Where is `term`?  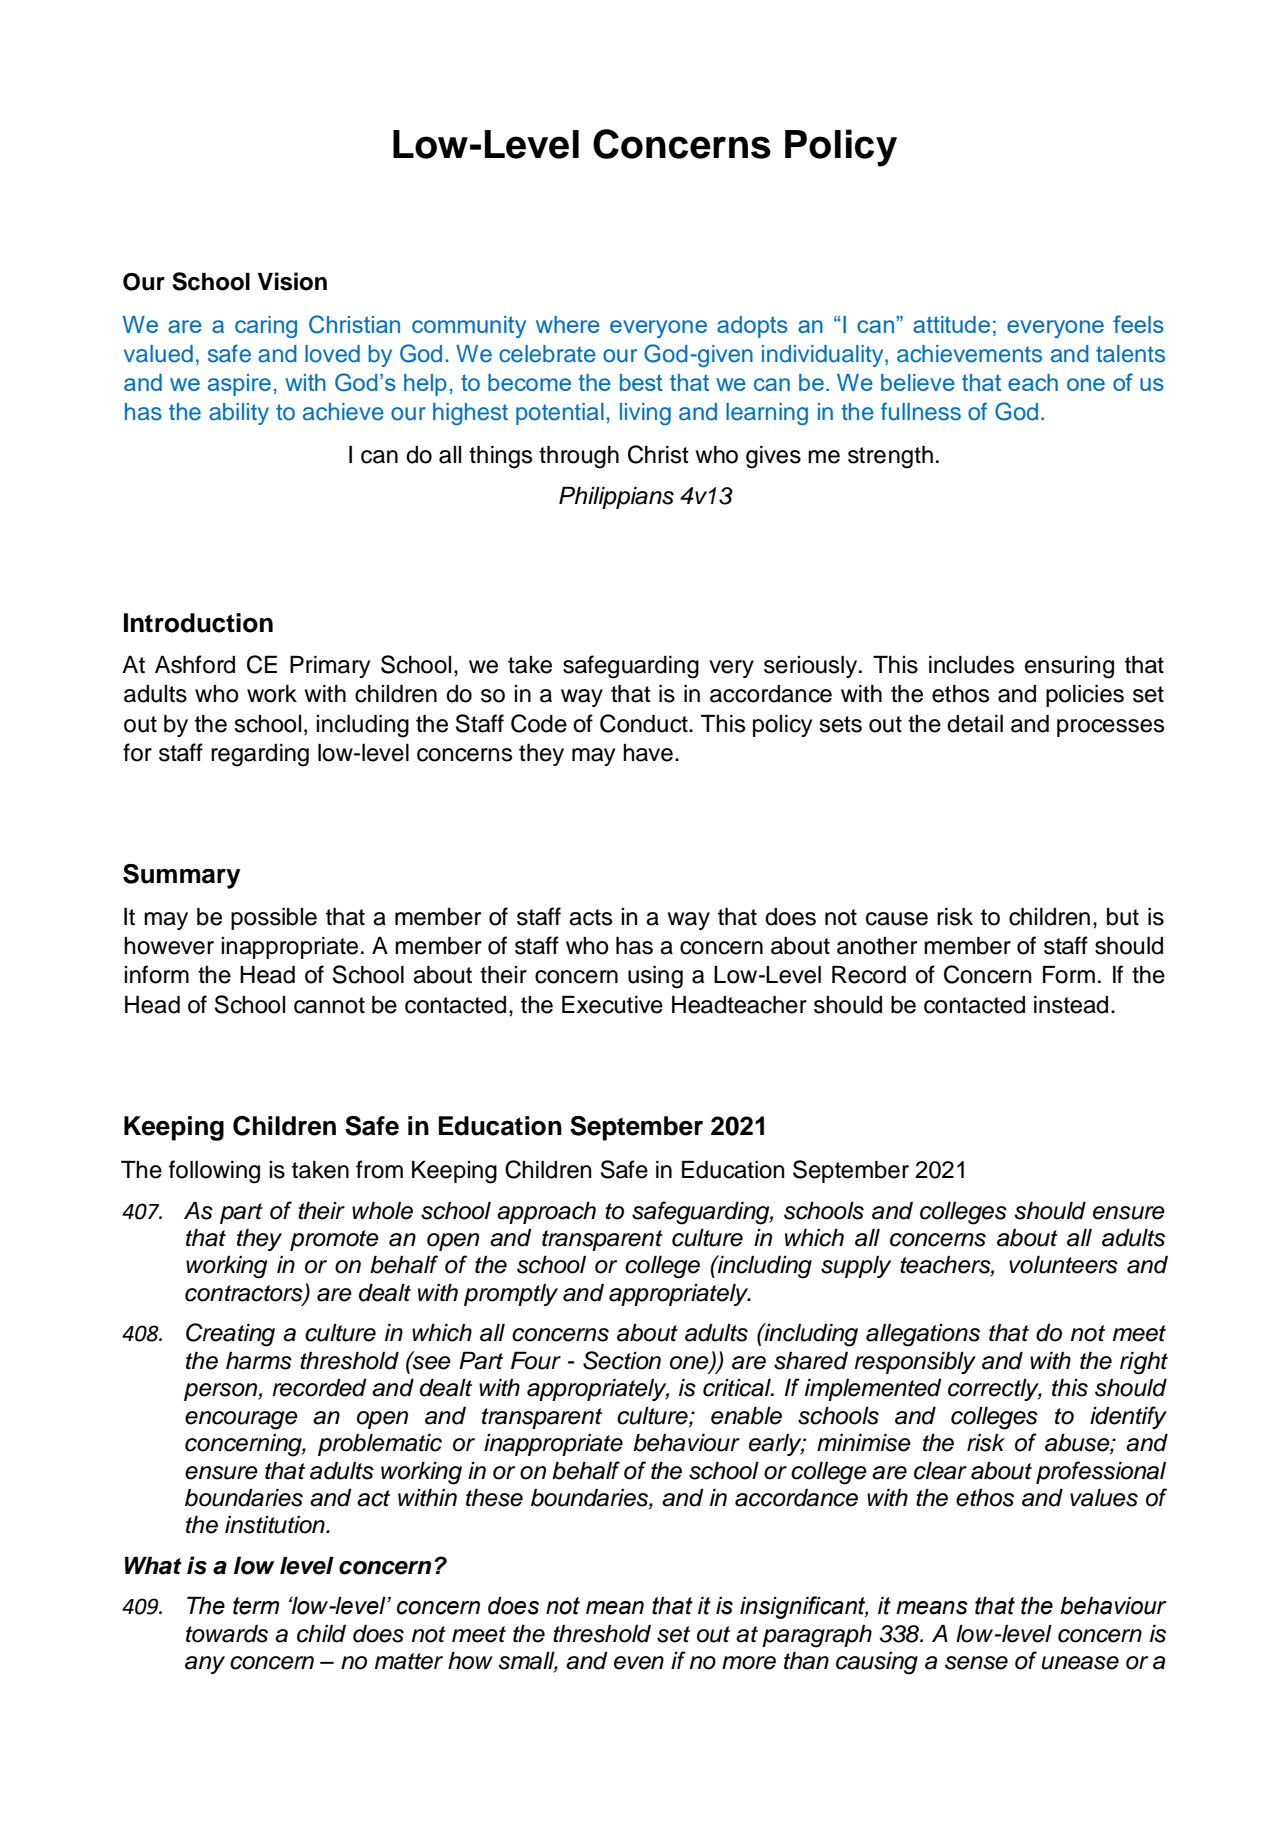 term is located at coordinates (256, 1606).
